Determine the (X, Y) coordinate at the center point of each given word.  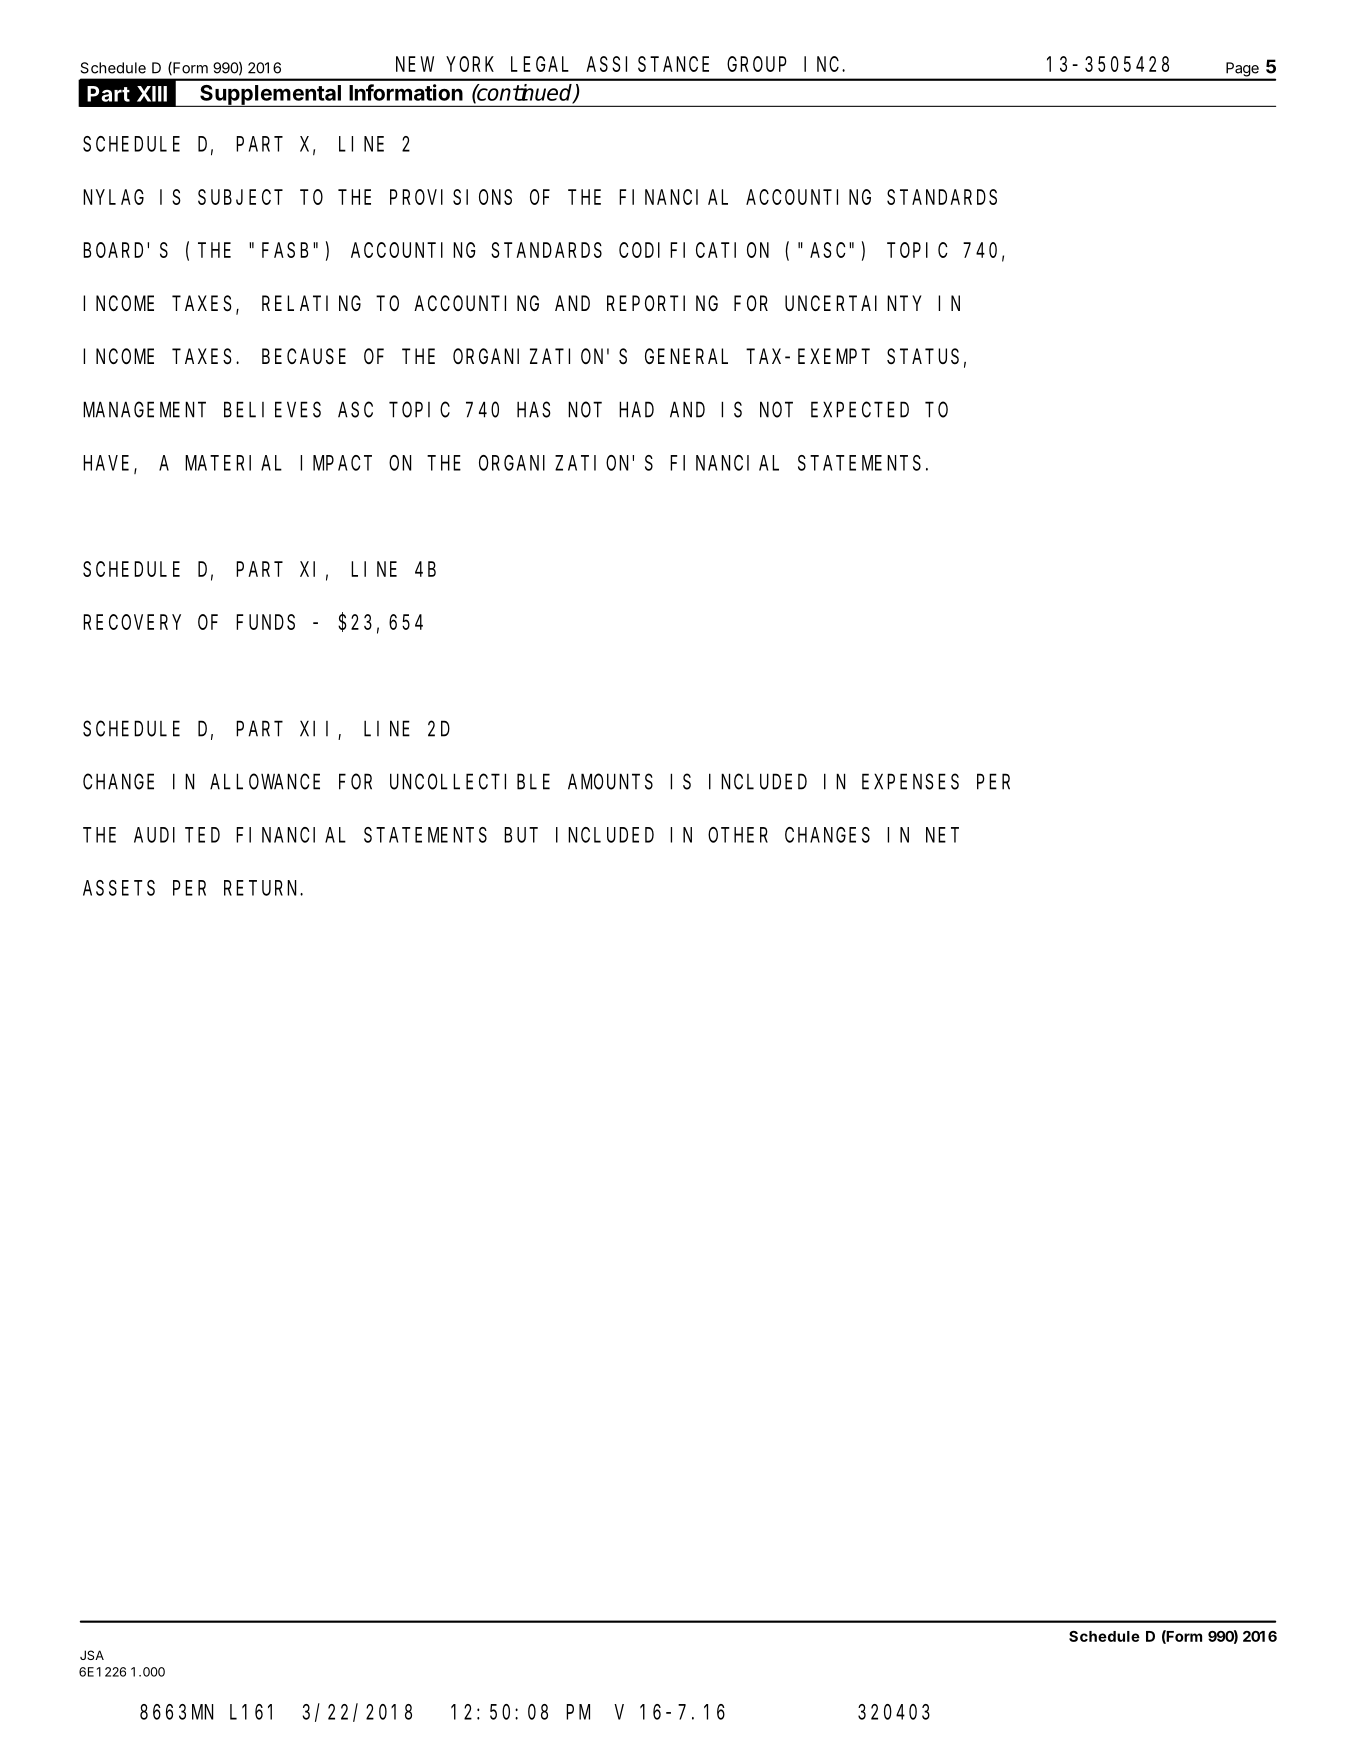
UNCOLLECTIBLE (470, 782)
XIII (152, 94)
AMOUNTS (610, 782)
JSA (92, 1655)
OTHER (738, 835)
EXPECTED (860, 410)
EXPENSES (910, 782)
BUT (521, 835)
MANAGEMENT (144, 410)
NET (942, 835)
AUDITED (177, 835)
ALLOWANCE (265, 782)
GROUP (757, 64)
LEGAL (540, 64)
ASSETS (119, 888)
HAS (534, 410)
